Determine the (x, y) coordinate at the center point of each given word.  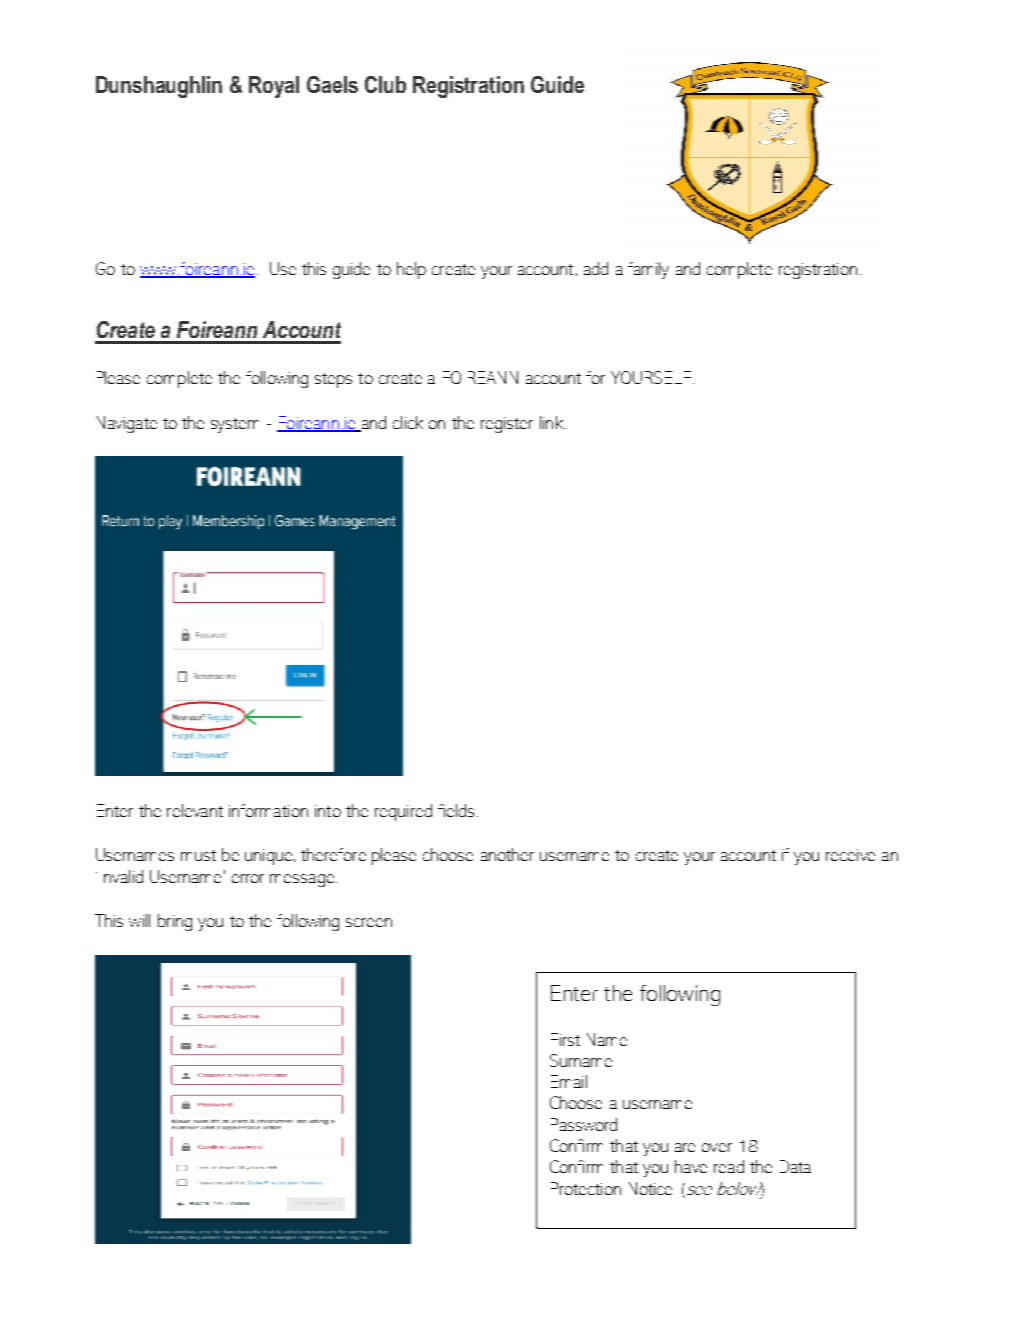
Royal (274, 87)
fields (456, 810)
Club (385, 84)
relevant (195, 810)
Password (584, 1124)
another (507, 854)
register (507, 425)
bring (175, 922)
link (551, 422)
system (235, 425)
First (565, 1039)
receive (850, 855)
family (648, 270)
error (248, 878)
